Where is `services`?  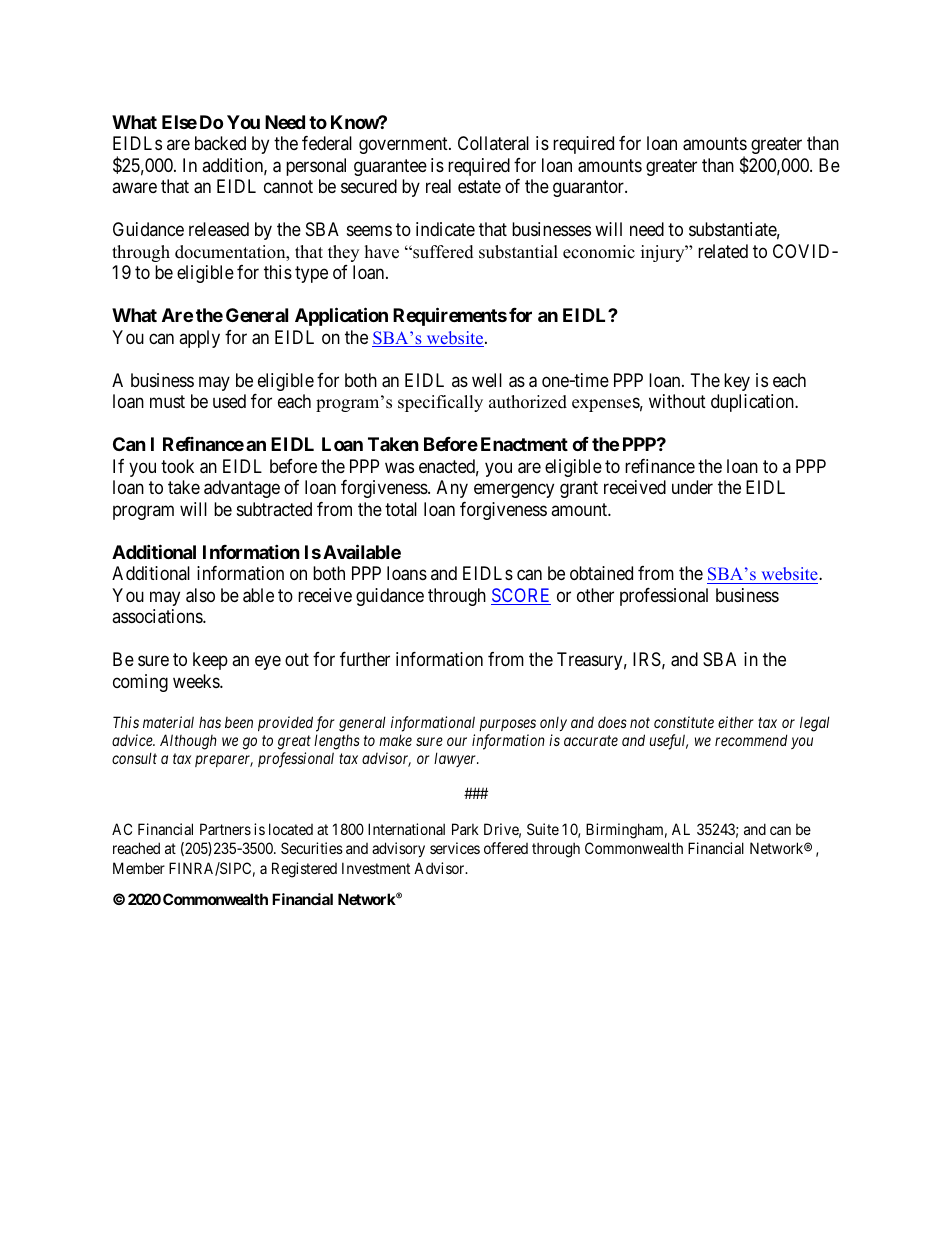
services is located at coordinates (455, 848).
